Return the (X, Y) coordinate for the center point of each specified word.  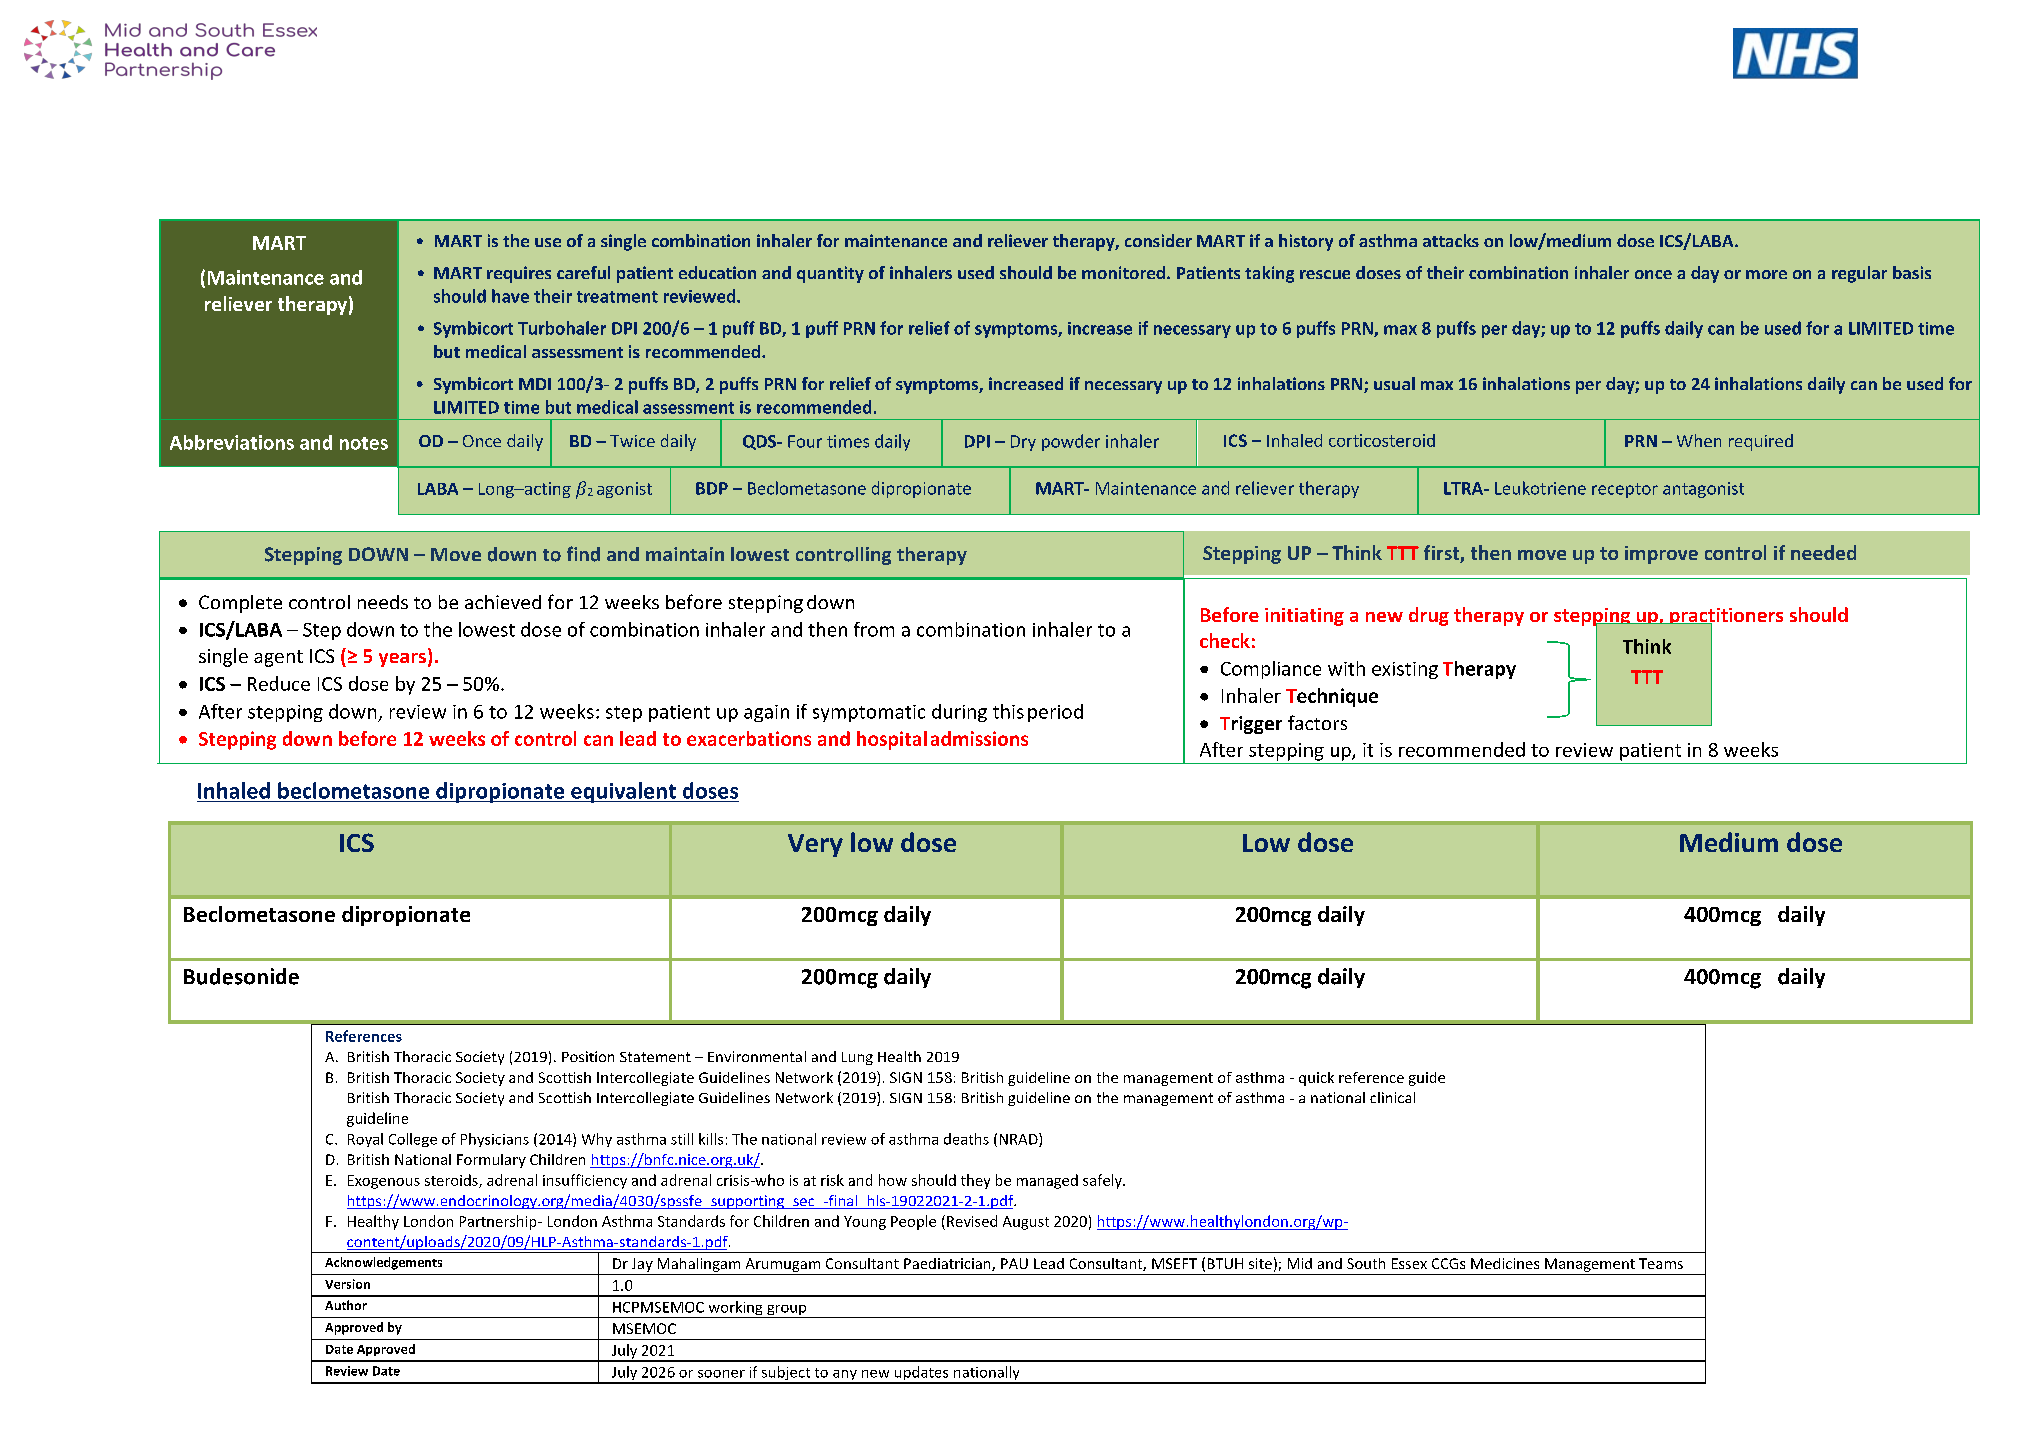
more (1766, 274)
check (1225, 640)
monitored (1123, 272)
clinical (1392, 1097)
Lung (857, 1058)
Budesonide (241, 976)
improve (1661, 555)
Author (346, 1305)
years (402, 660)
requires (519, 274)
